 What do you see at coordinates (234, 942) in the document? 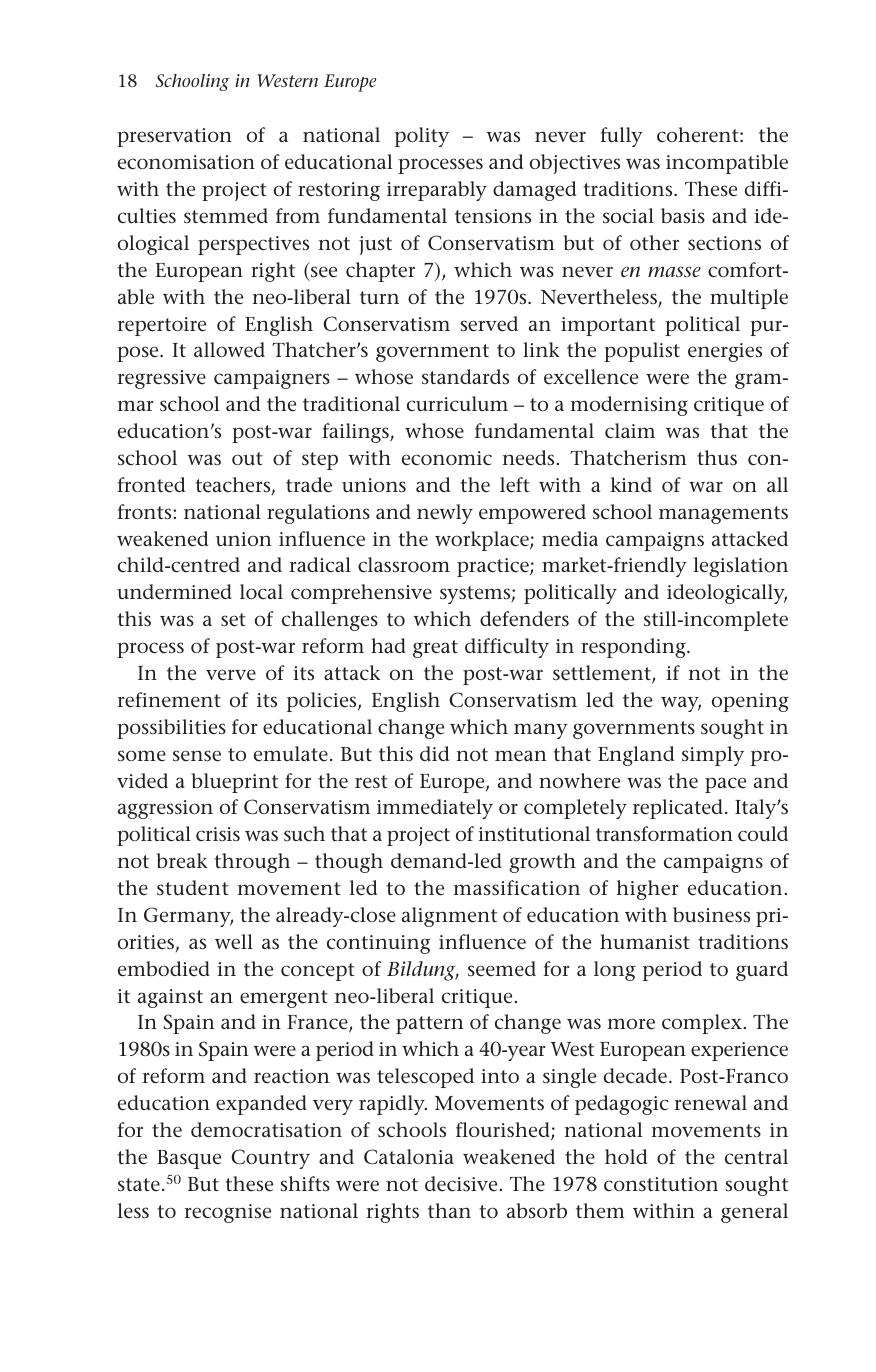
I see `well` at bounding box center [234, 942].
